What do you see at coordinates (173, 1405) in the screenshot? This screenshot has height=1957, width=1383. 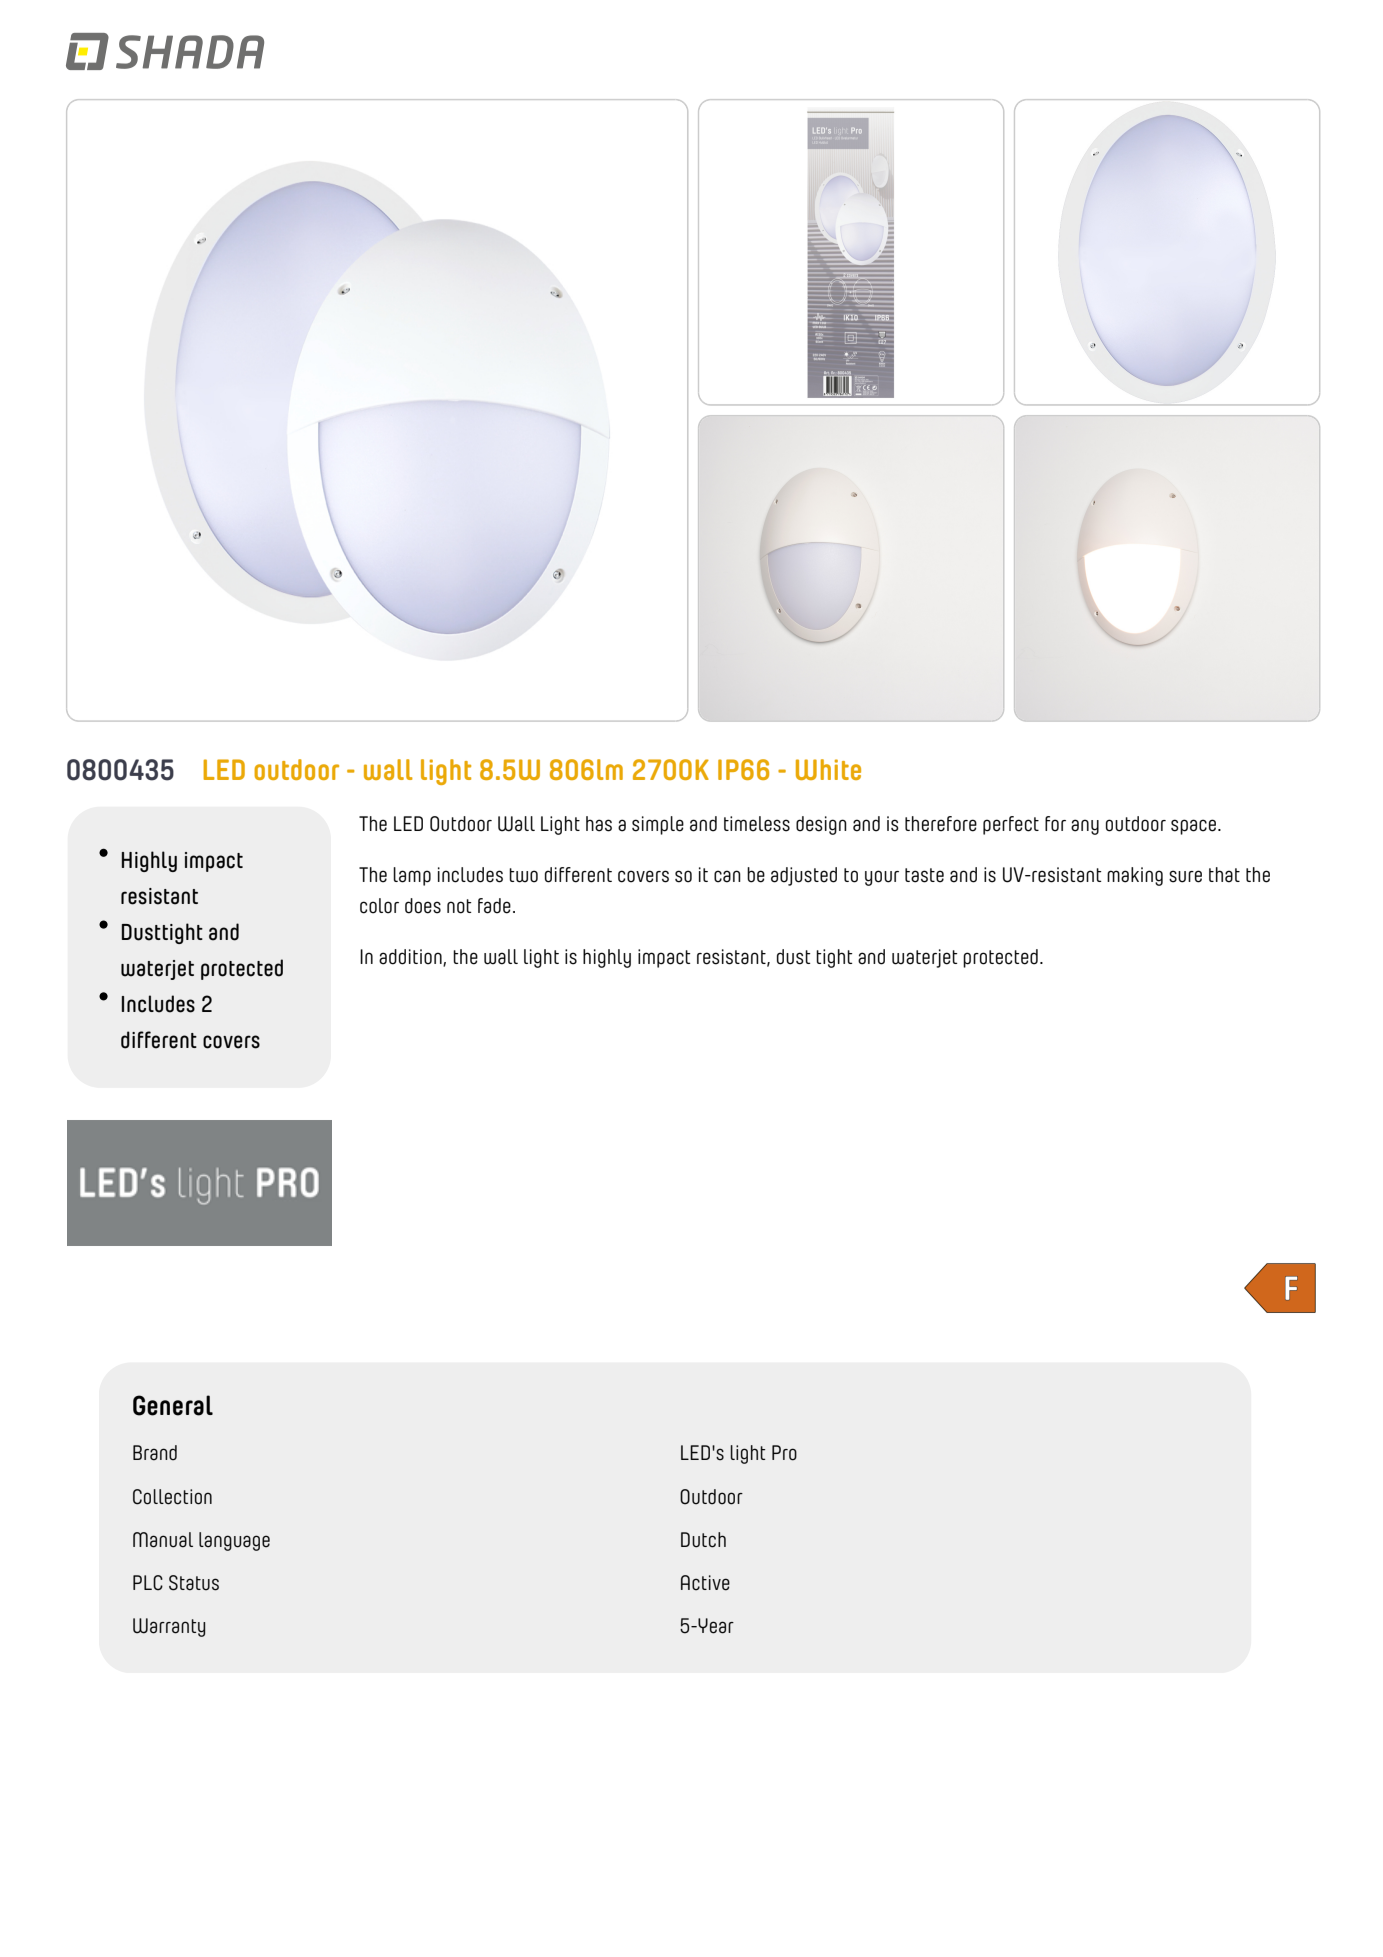 I see `General` at bounding box center [173, 1405].
